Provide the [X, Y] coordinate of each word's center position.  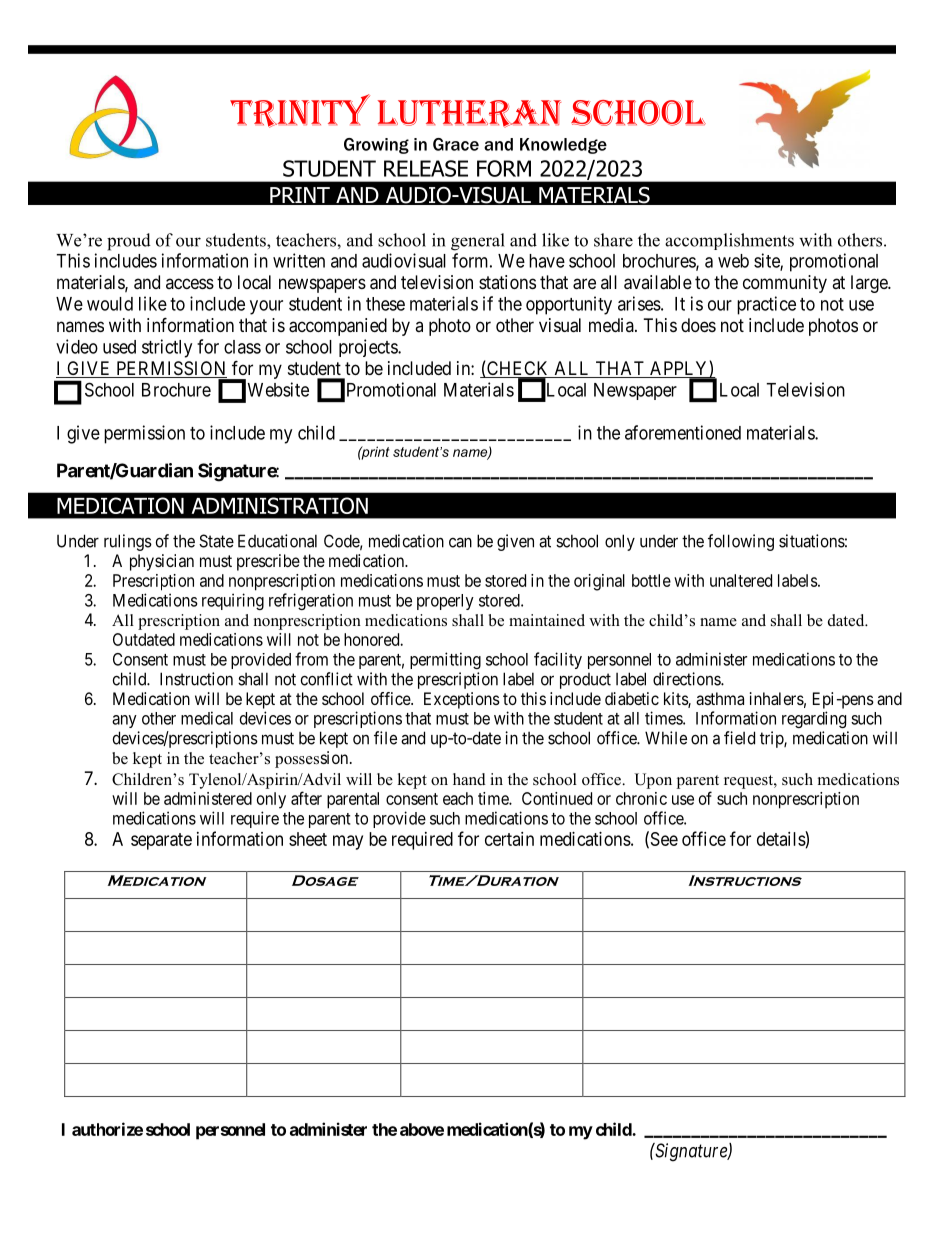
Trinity [300, 111]
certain [509, 839]
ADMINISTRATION [280, 505]
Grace [456, 144]
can [460, 542]
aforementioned [683, 432]
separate [161, 841]
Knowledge [563, 146]
